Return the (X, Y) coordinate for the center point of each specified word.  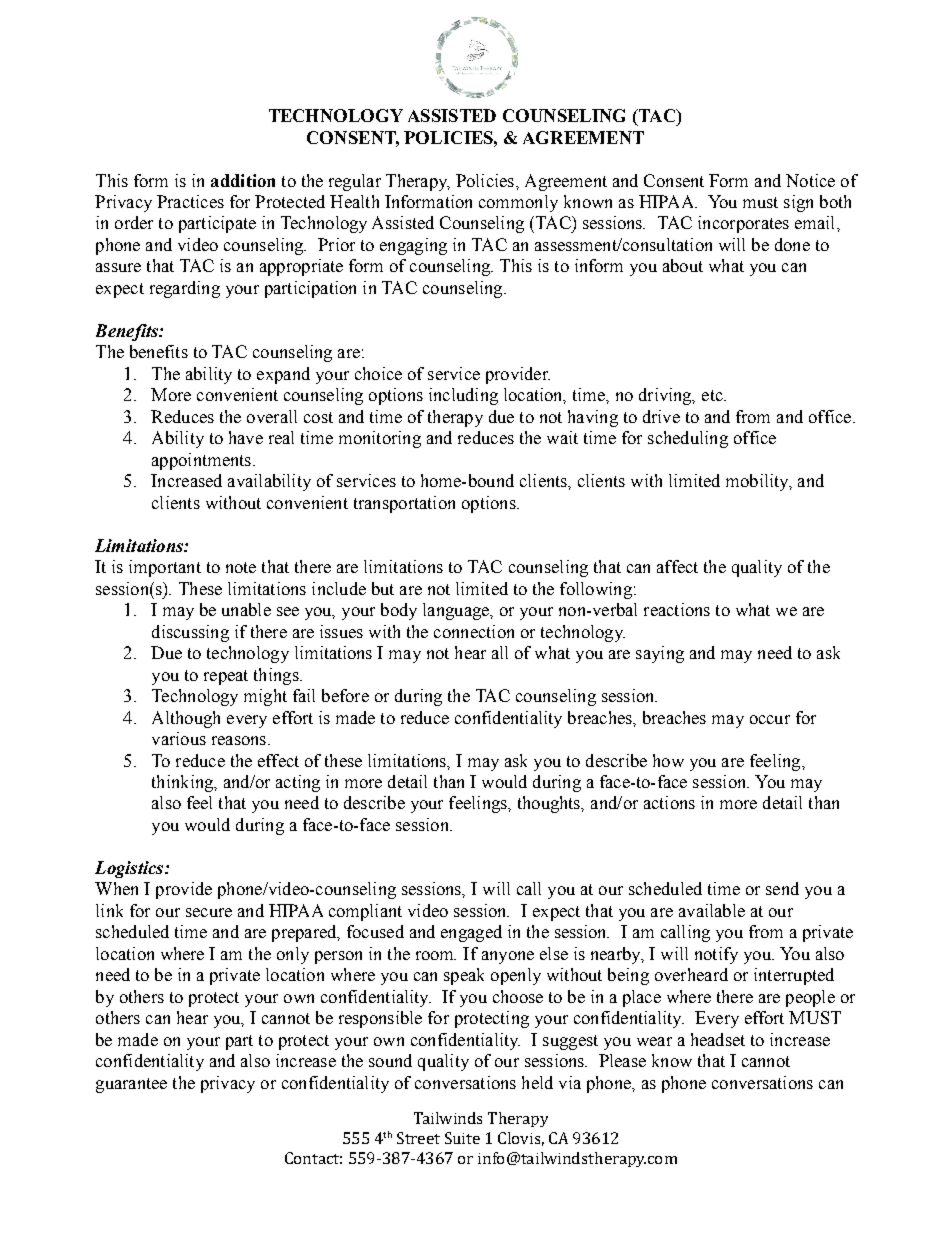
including (463, 396)
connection (474, 631)
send (782, 888)
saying (660, 654)
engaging (413, 246)
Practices (190, 201)
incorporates (743, 224)
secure (209, 912)
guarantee (131, 1085)
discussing (190, 633)
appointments (201, 461)
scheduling (688, 439)
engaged (471, 933)
